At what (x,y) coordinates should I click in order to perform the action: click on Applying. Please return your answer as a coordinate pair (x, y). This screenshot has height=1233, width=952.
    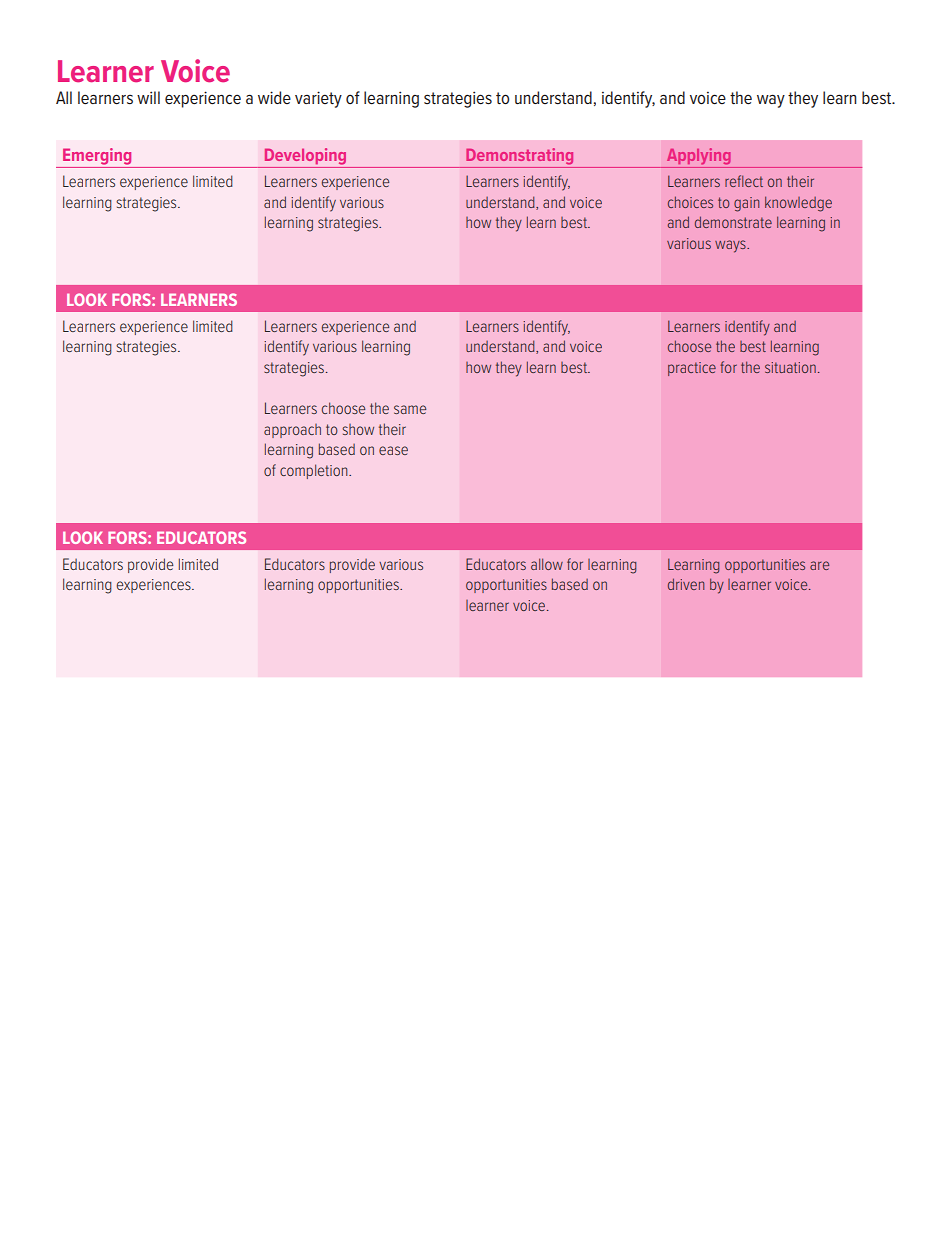
    Looking at the image, I should click on (698, 156).
